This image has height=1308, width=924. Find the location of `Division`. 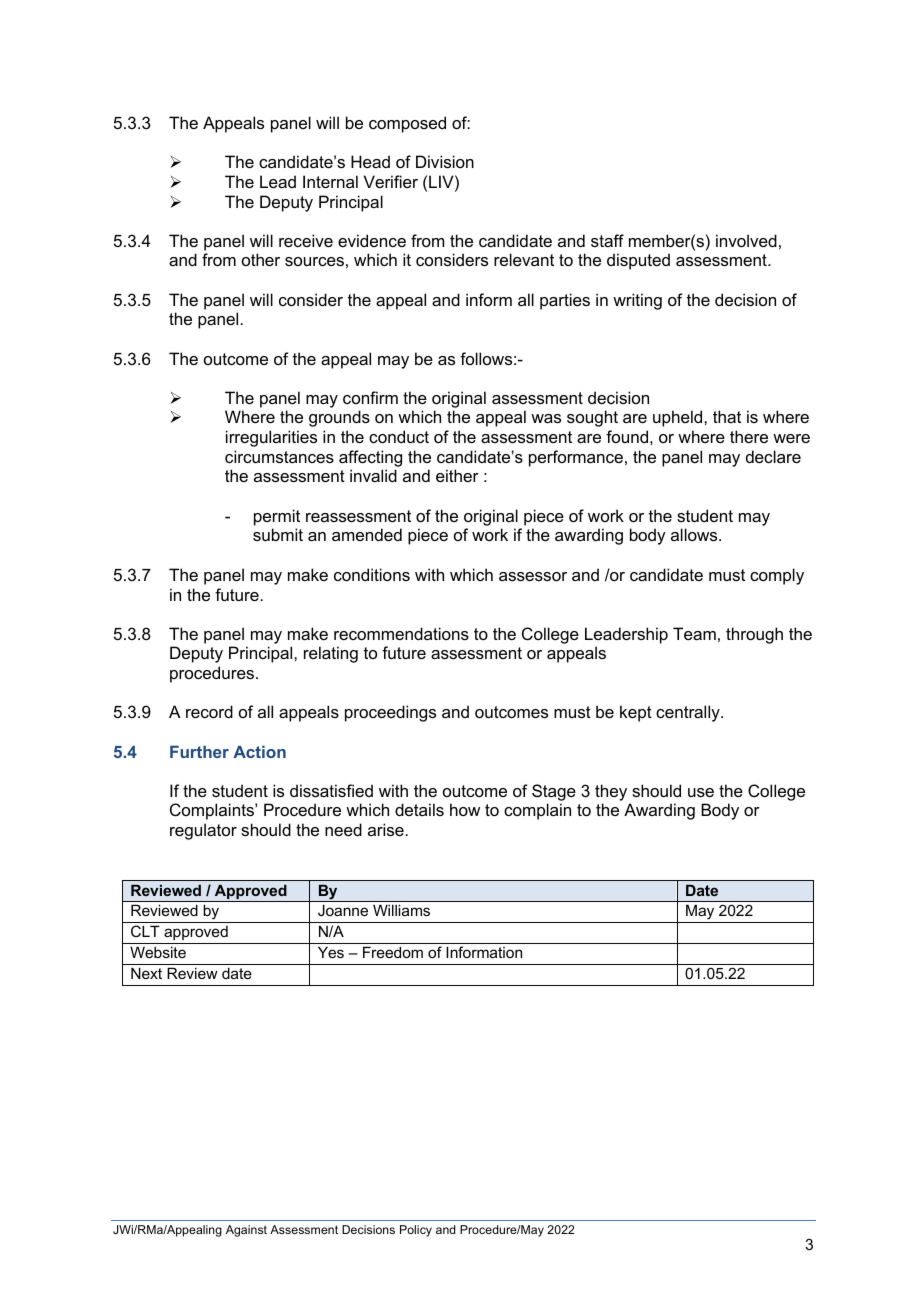

Division is located at coordinates (445, 161).
